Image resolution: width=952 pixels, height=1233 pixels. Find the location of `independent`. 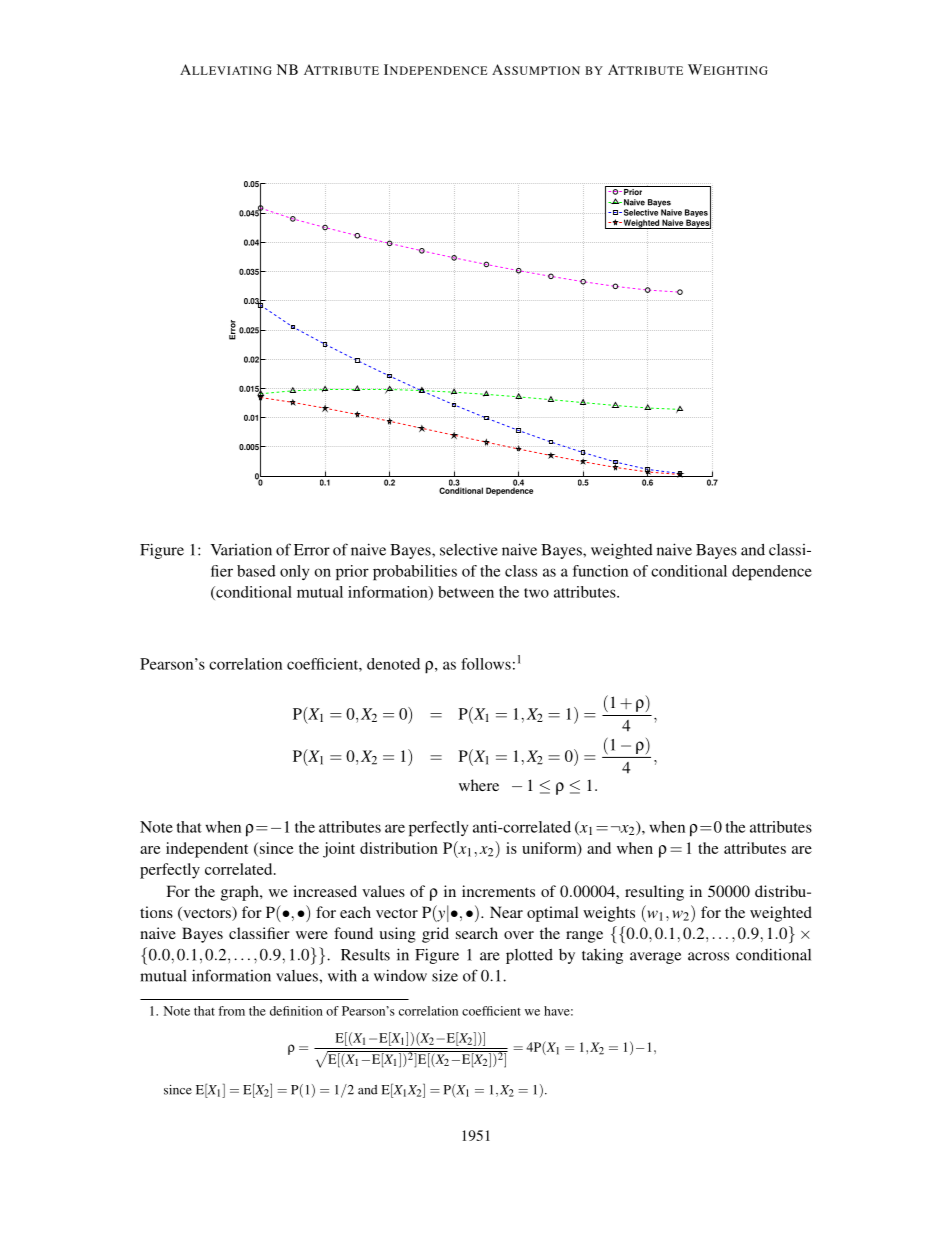

independent is located at coordinates (207, 850).
